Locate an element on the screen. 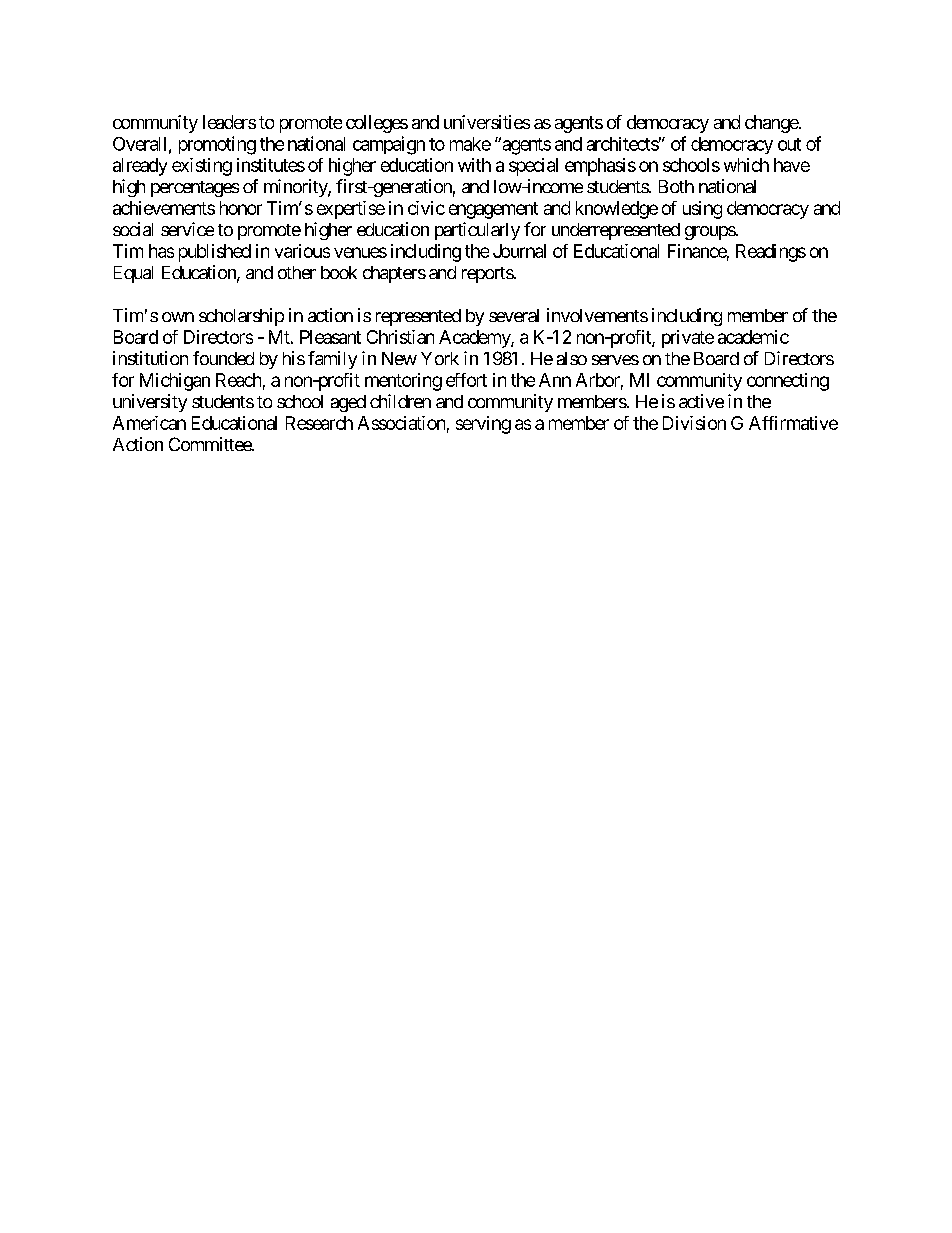 The height and width of the screenshot is (1233, 952). promoting is located at coordinates (217, 145).
